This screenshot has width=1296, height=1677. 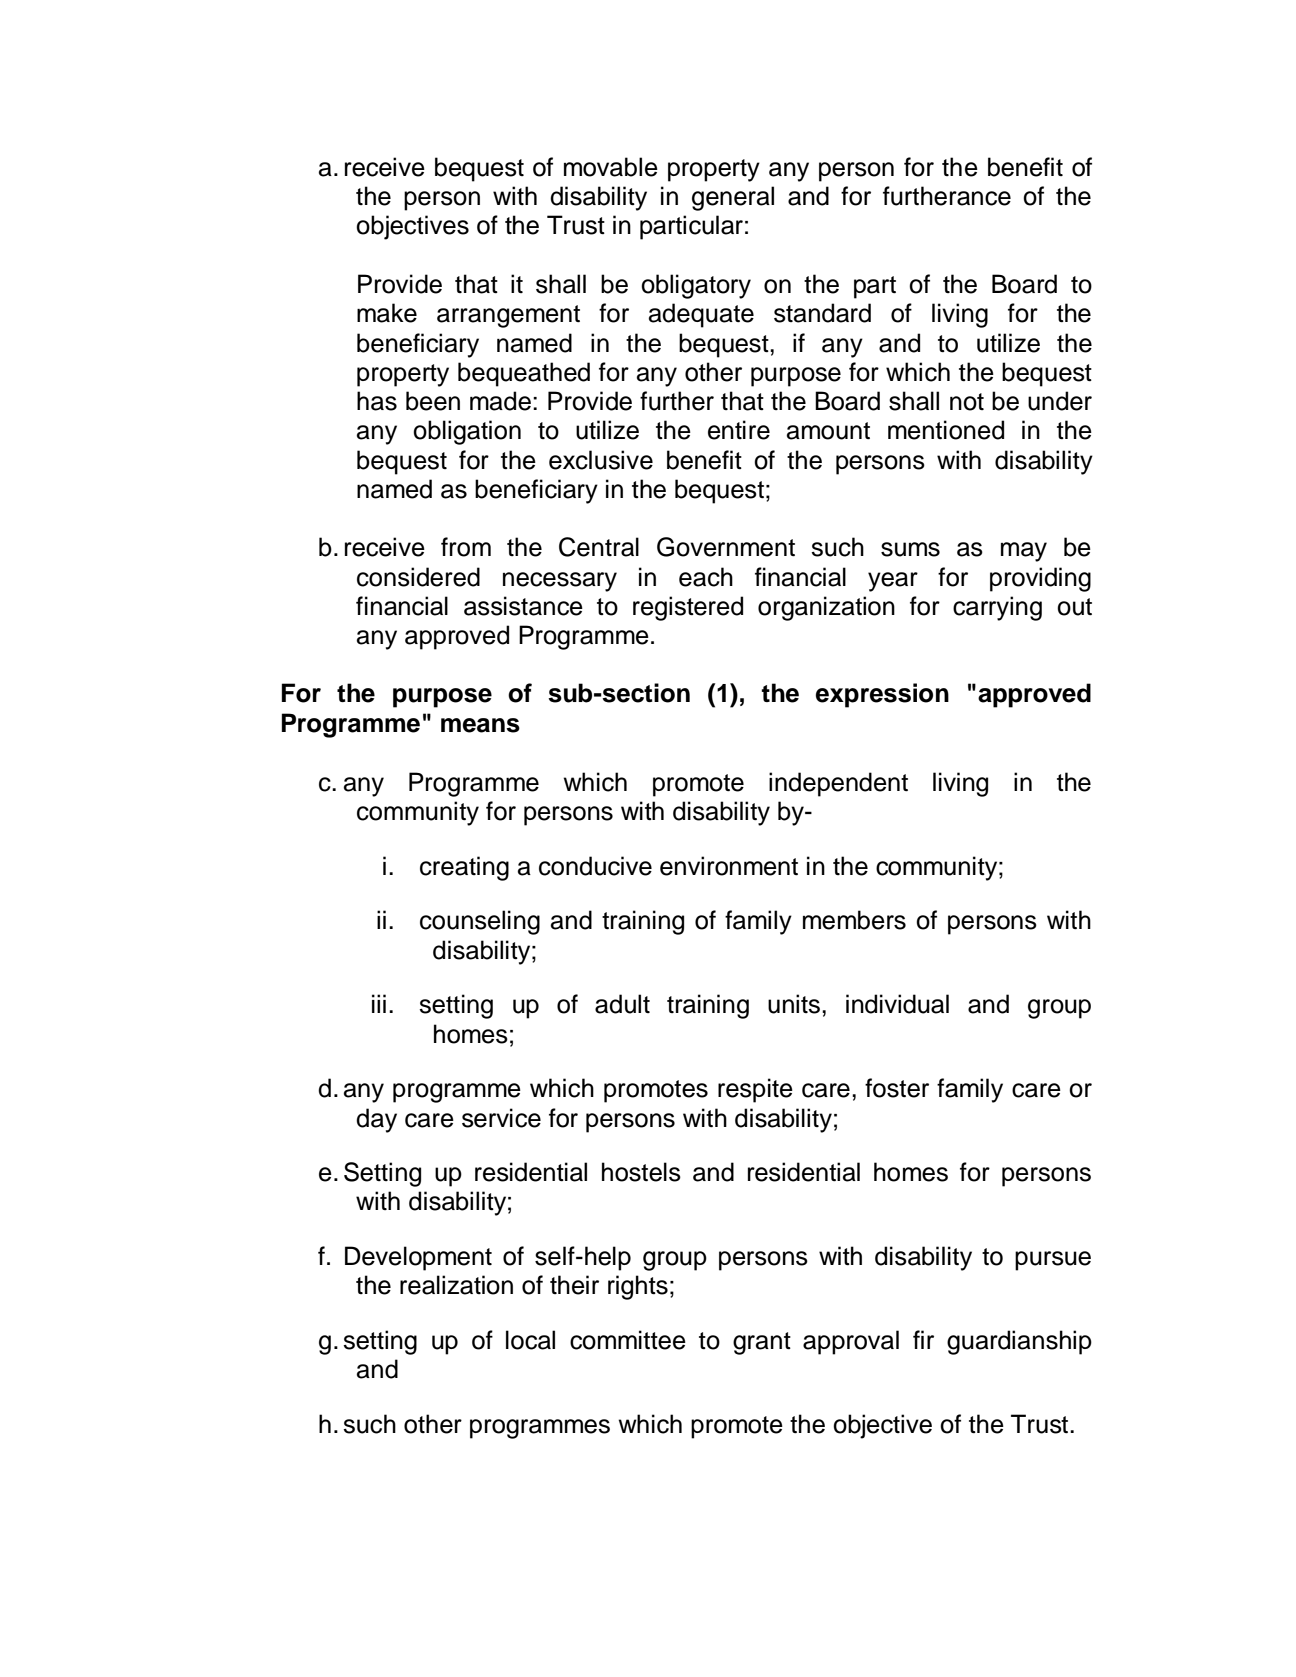 I want to click on guardianship, so click(x=1019, y=1342).
